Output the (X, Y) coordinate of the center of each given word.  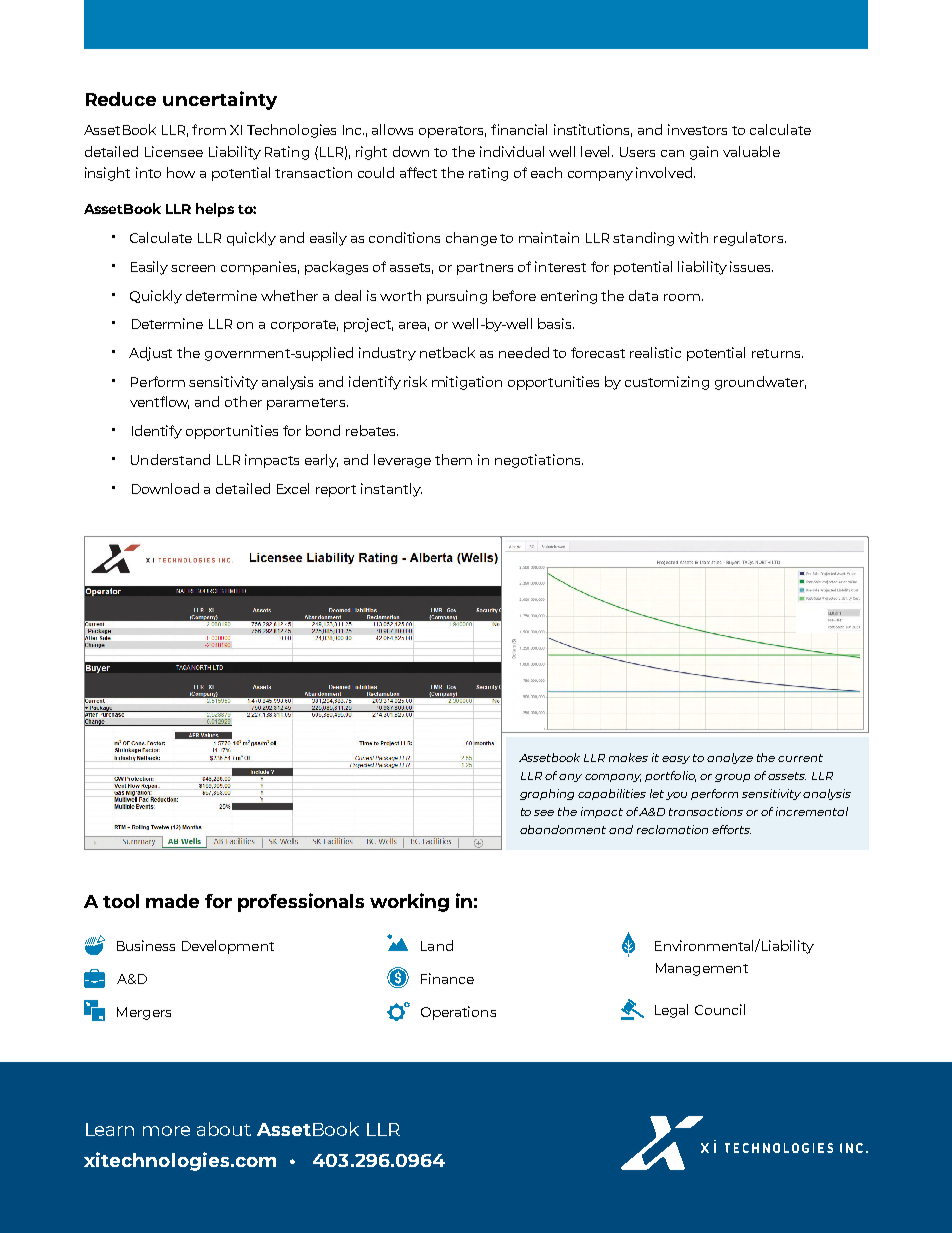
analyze (730, 758)
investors (697, 129)
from (209, 129)
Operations (458, 1013)
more (166, 1131)
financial (519, 129)
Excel (293, 488)
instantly (391, 490)
